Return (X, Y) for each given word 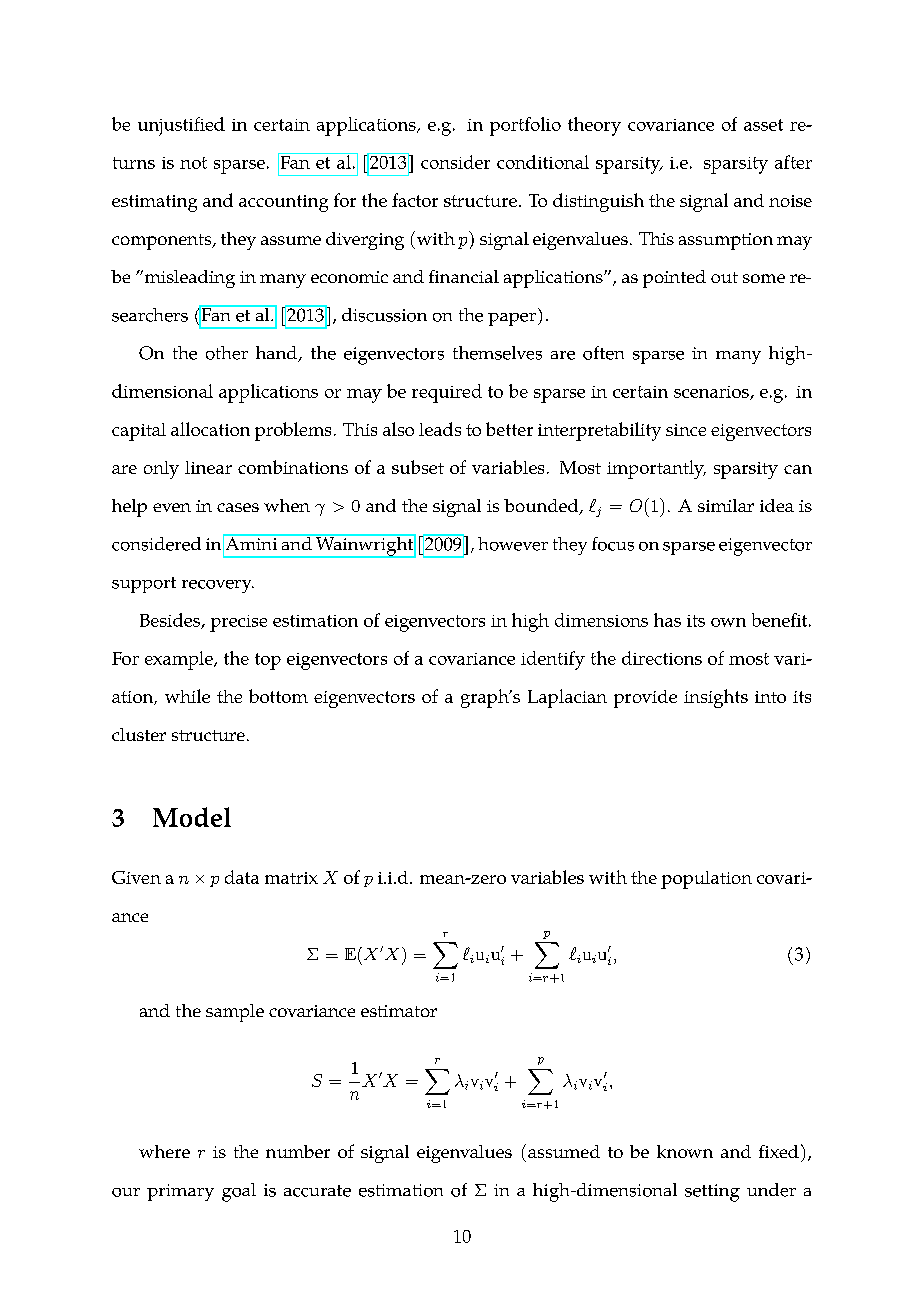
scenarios (712, 393)
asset (763, 125)
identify (553, 660)
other (227, 353)
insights (716, 698)
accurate (317, 1191)
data (242, 877)
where (164, 1151)
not (193, 163)
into (770, 697)
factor (415, 200)
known (685, 1151)
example (180, 660)
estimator (399, 1011)
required (447, 393)
